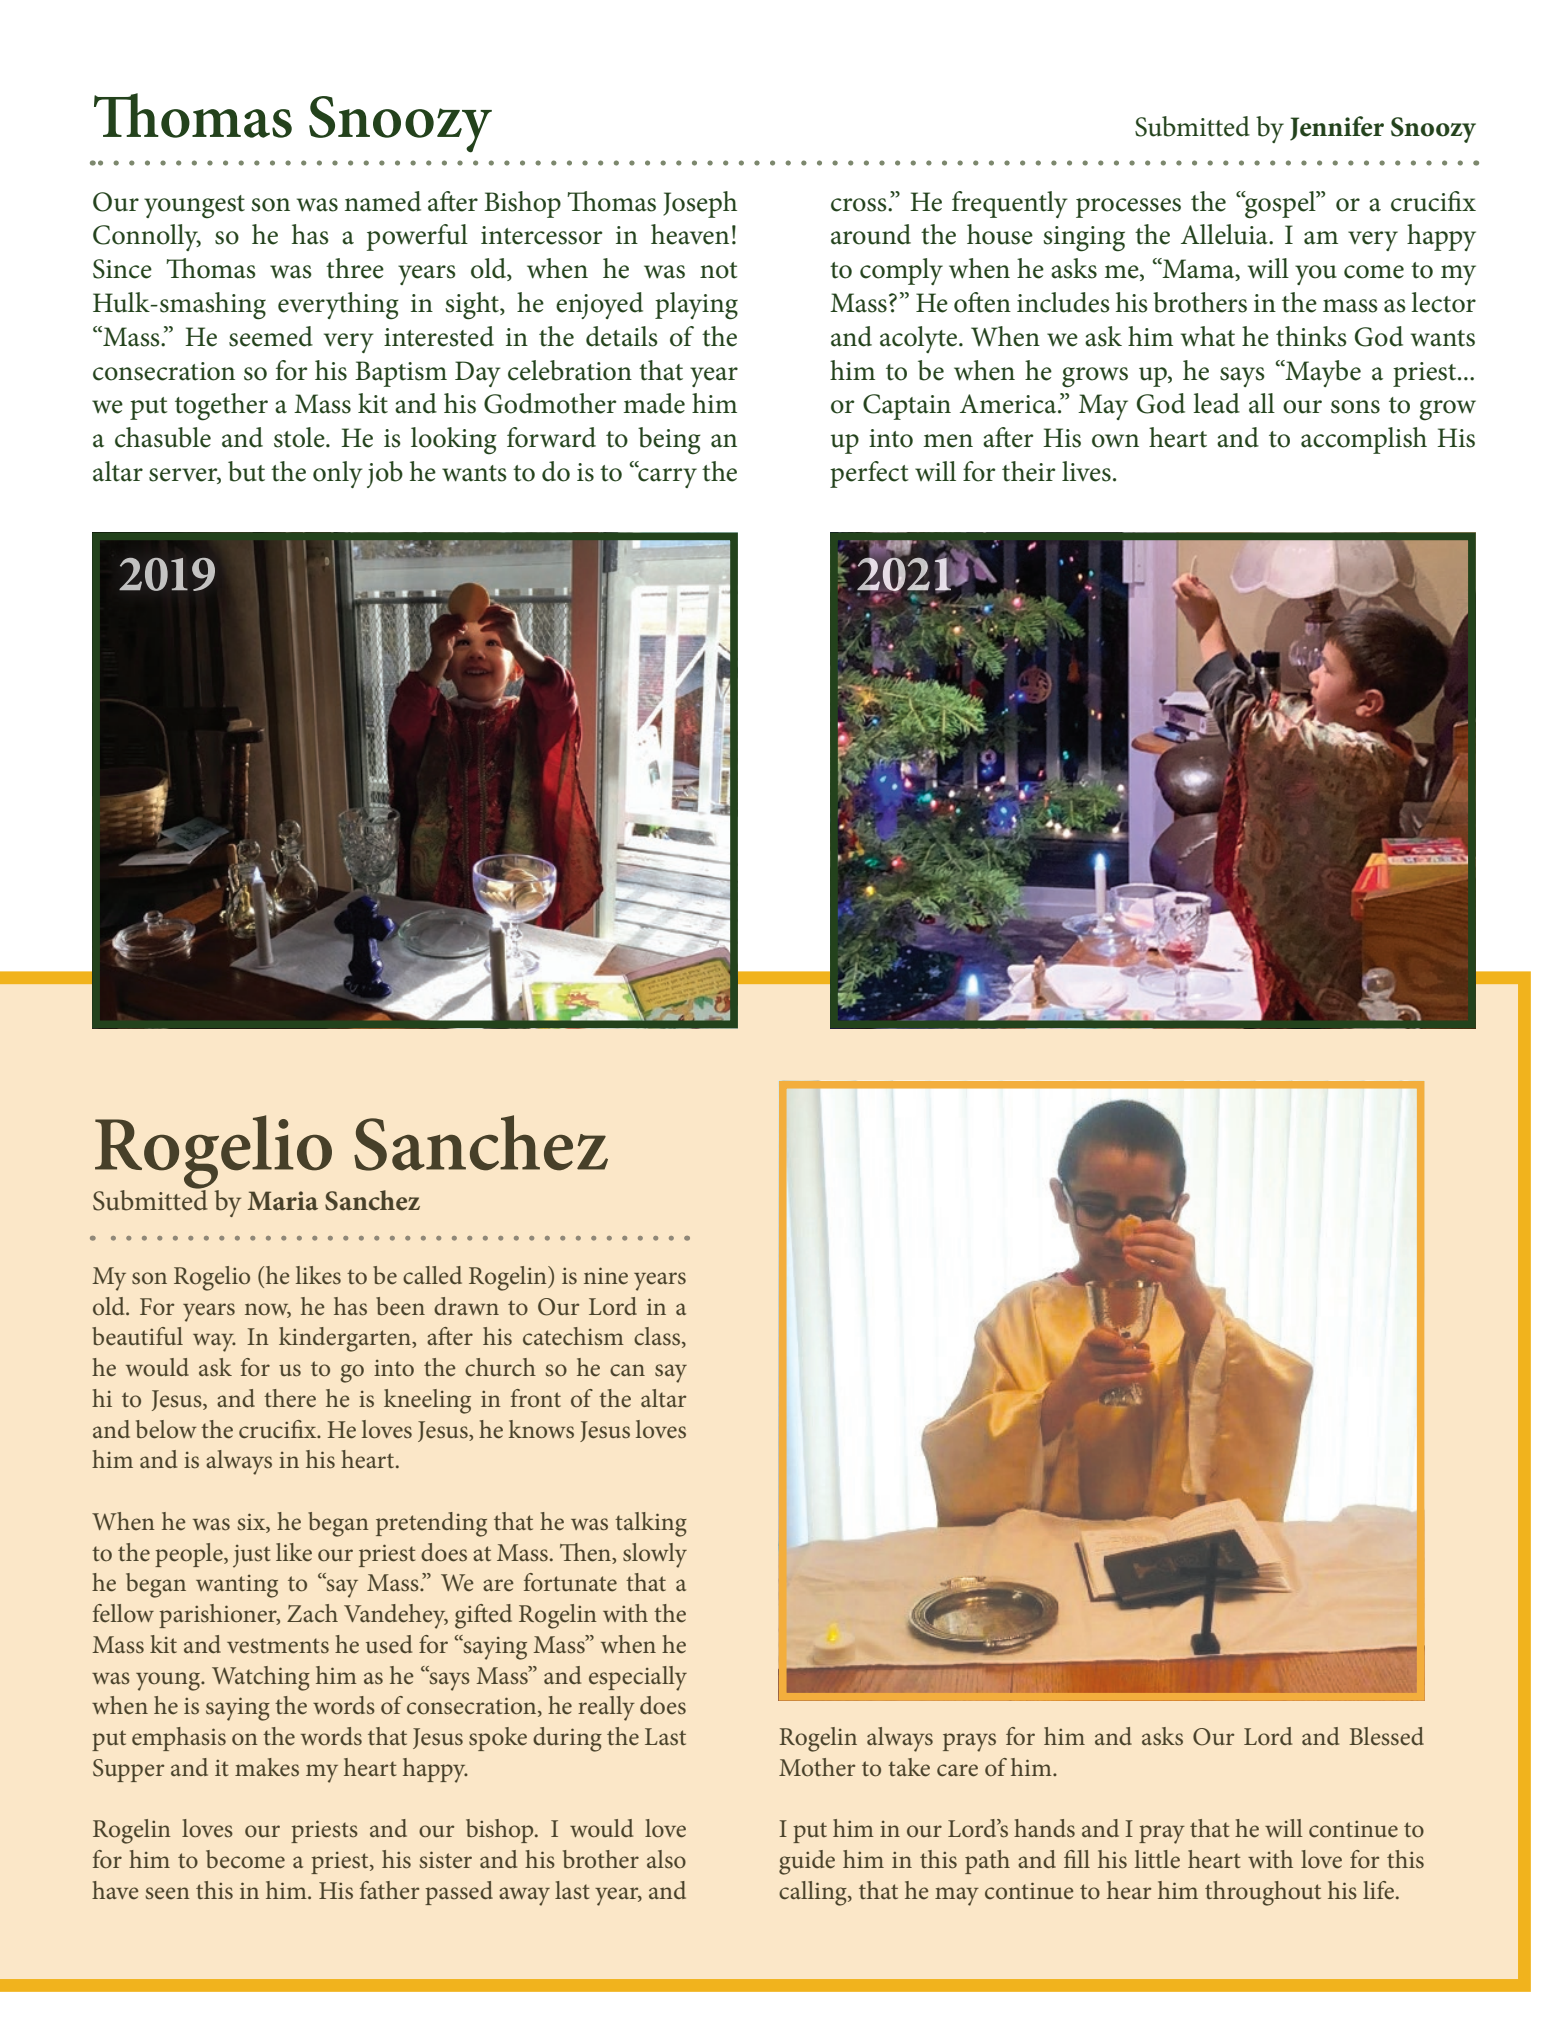 The width and height of the screenshot is (1568, 2029). Describe the element at coordinates (383, 201) in the screenshot. I see `named` at that location.
